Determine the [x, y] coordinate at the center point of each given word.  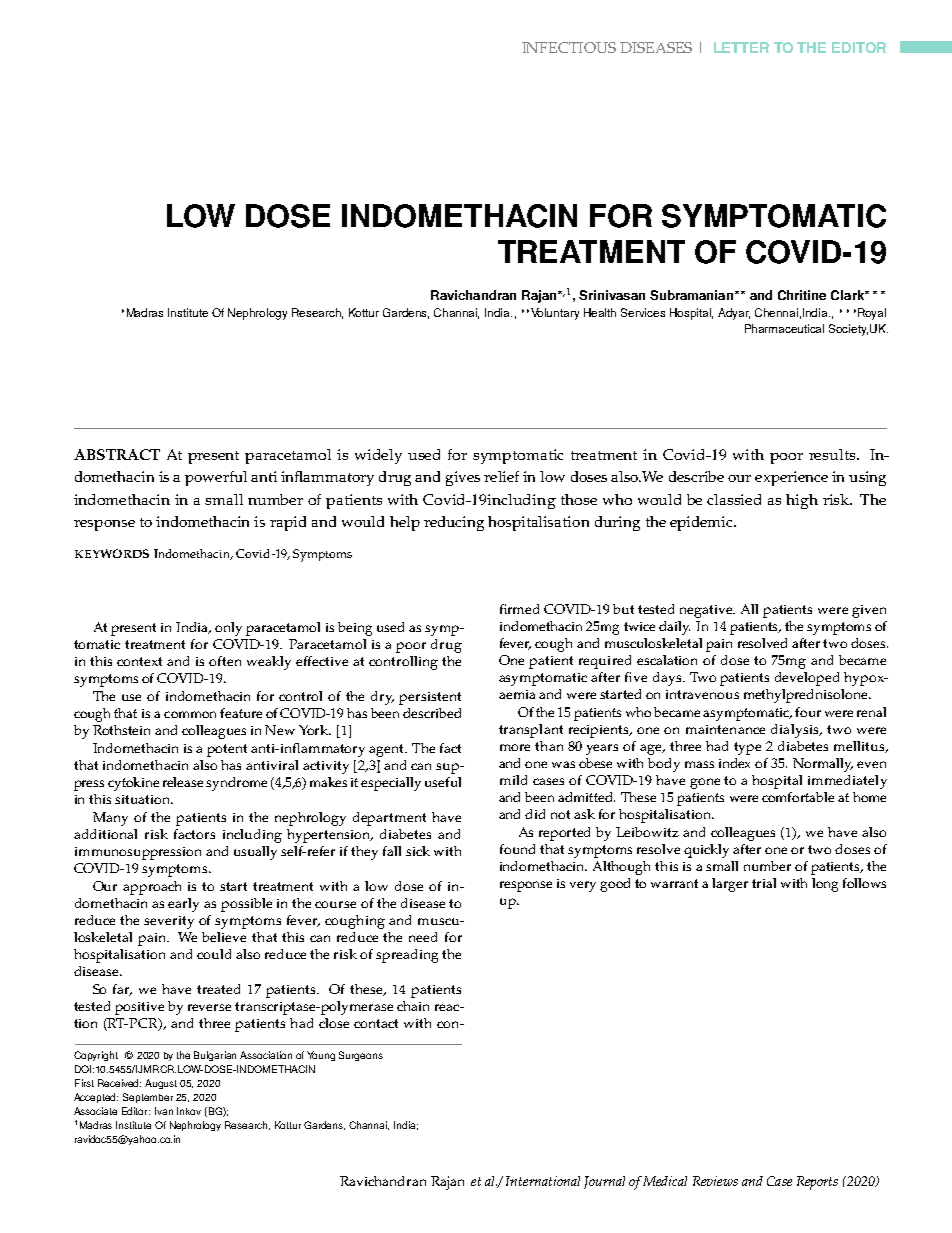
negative [707, 611]
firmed [519, 609]
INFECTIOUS [569, 47]
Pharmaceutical [784, 328]
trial [764, 883]
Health [600, 312]
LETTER [741, 47]
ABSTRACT [117, 454]
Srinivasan [612, 295]
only [228, 629]
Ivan [164, 1111]
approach [152, 888]
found [517, 849]
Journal [604, 1182]
